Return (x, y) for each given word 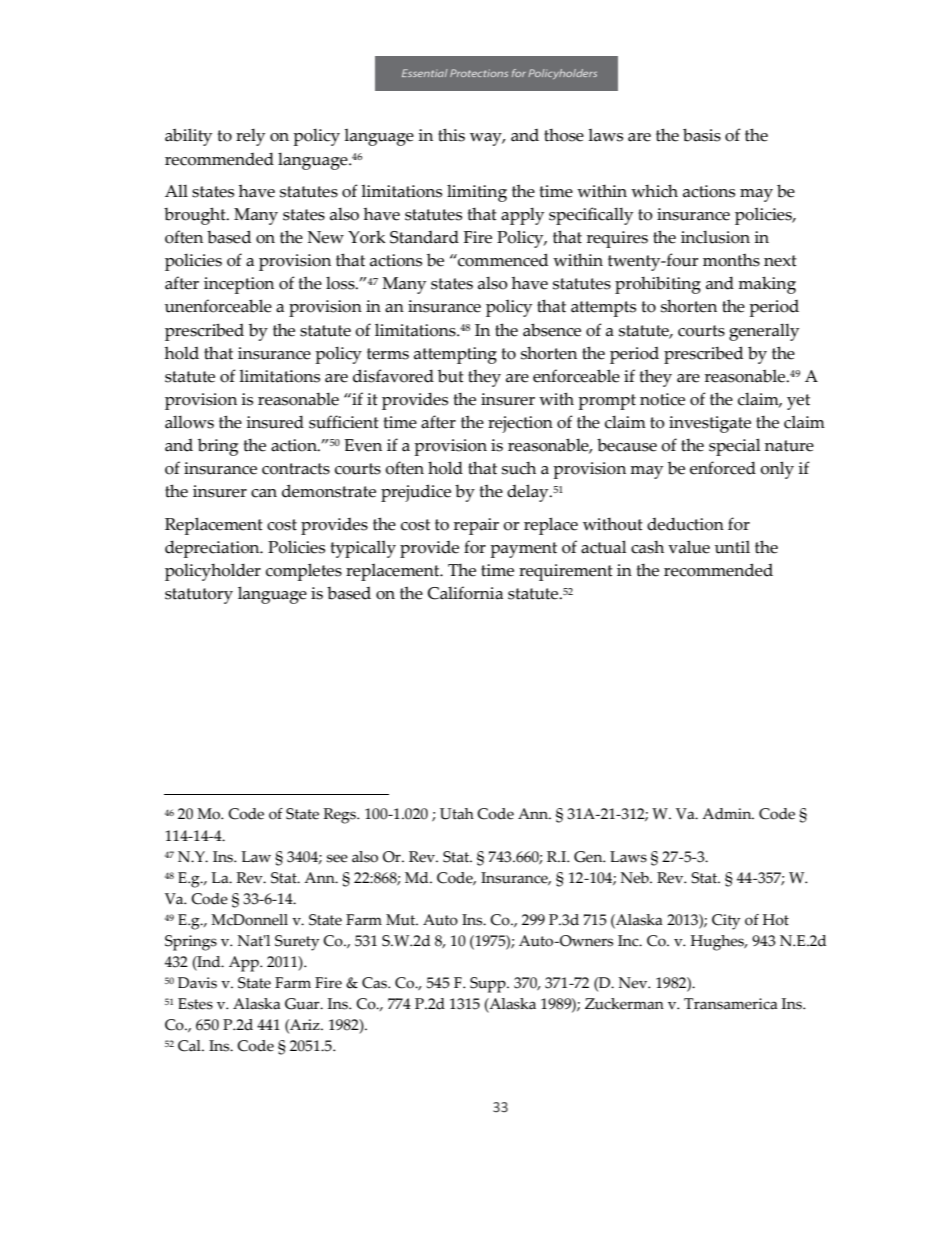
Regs (340, 816)
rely (250, 137)
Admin (728, 814)
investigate (710, 424)
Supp (489, 985)
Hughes (719, 943)
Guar (303, 1004)
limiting (477, 193)
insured (275, 422)
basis (702, 135)
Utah (457, 814)
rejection (520, 424)
